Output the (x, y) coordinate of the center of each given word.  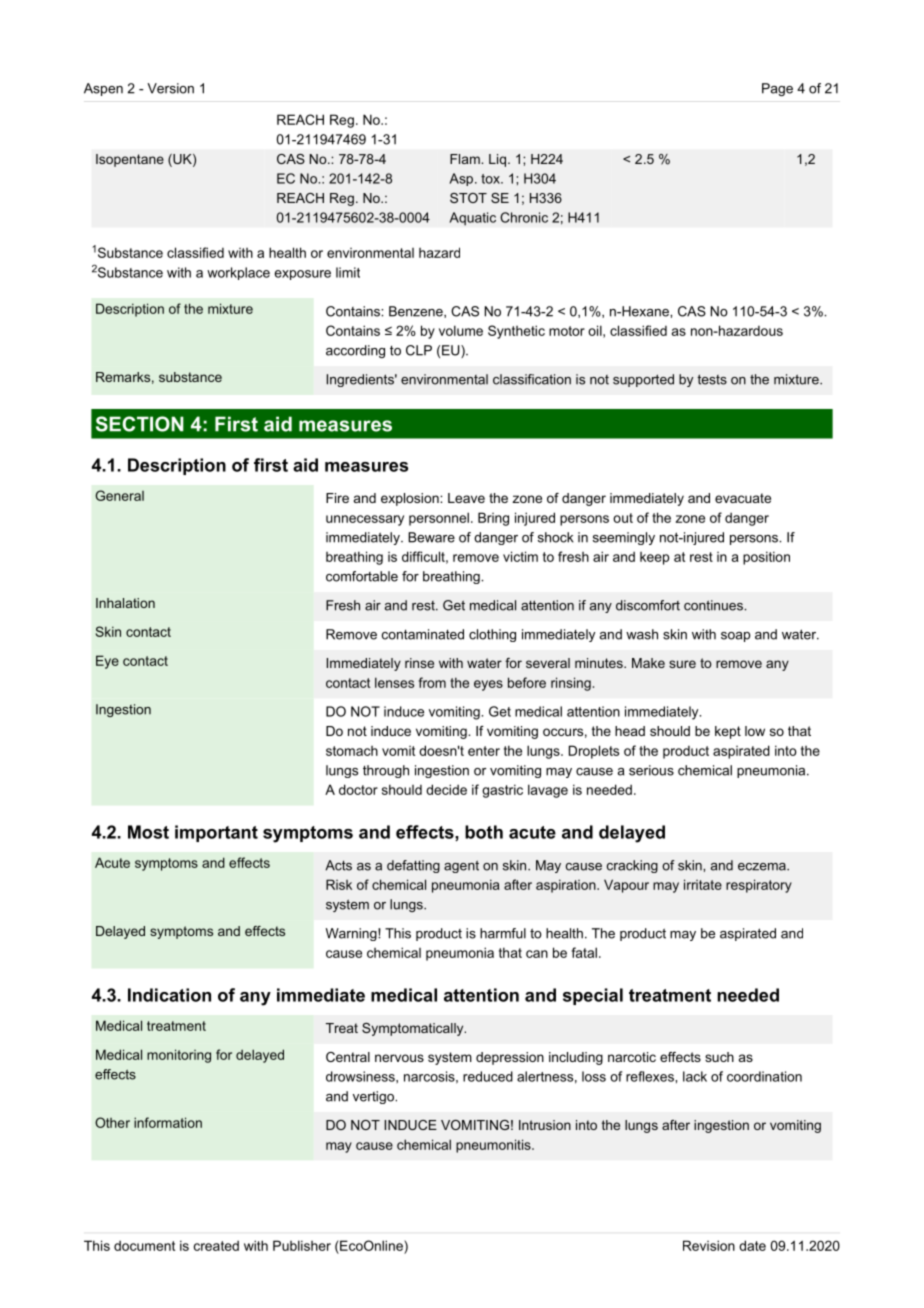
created (216, 1245)
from (432, 682)
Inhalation (125, 603)
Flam (466, 159)
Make (648, 663)
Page (777, 89)
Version (170, 88)
